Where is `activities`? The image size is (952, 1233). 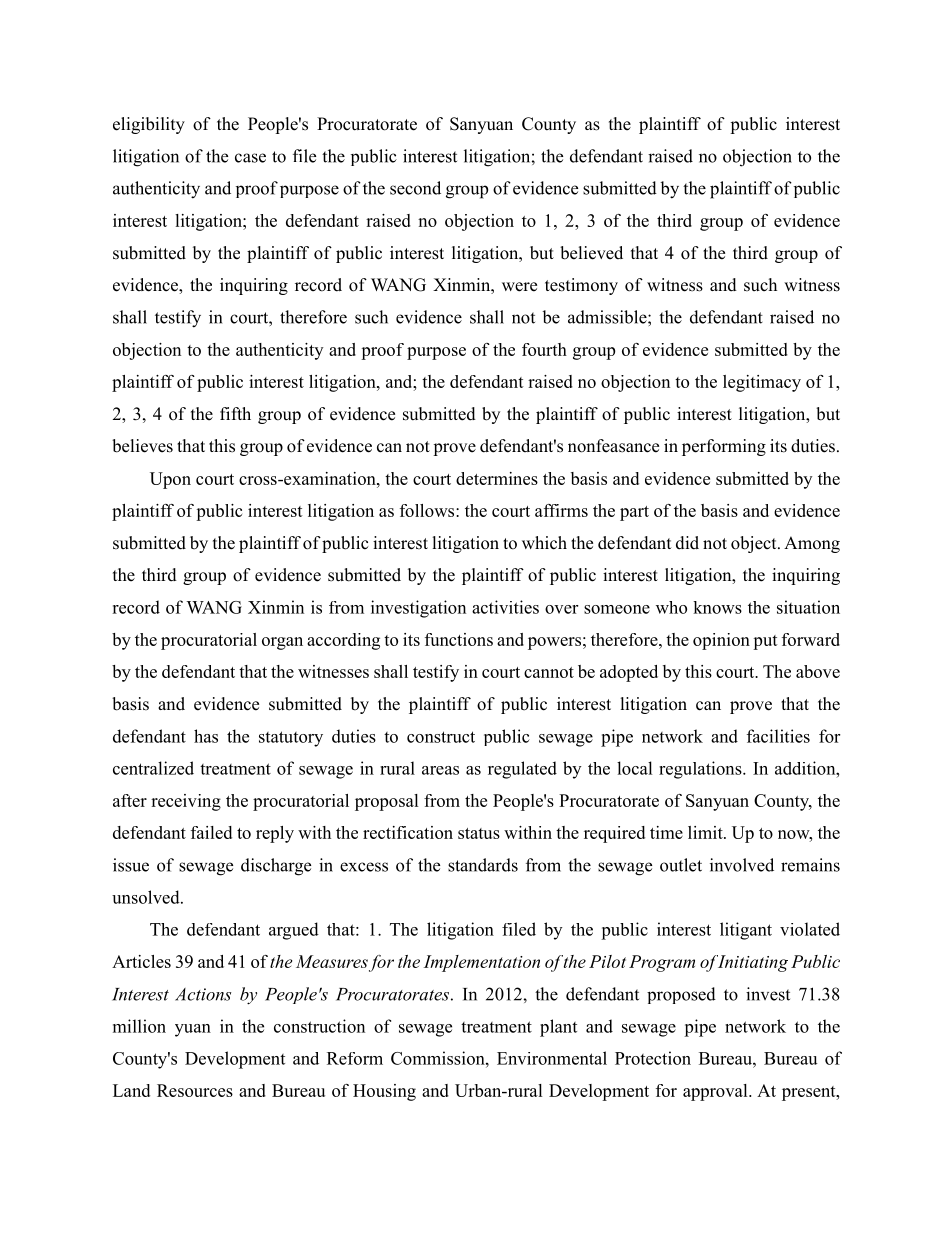 activities is located at coordinates (505, 607).
